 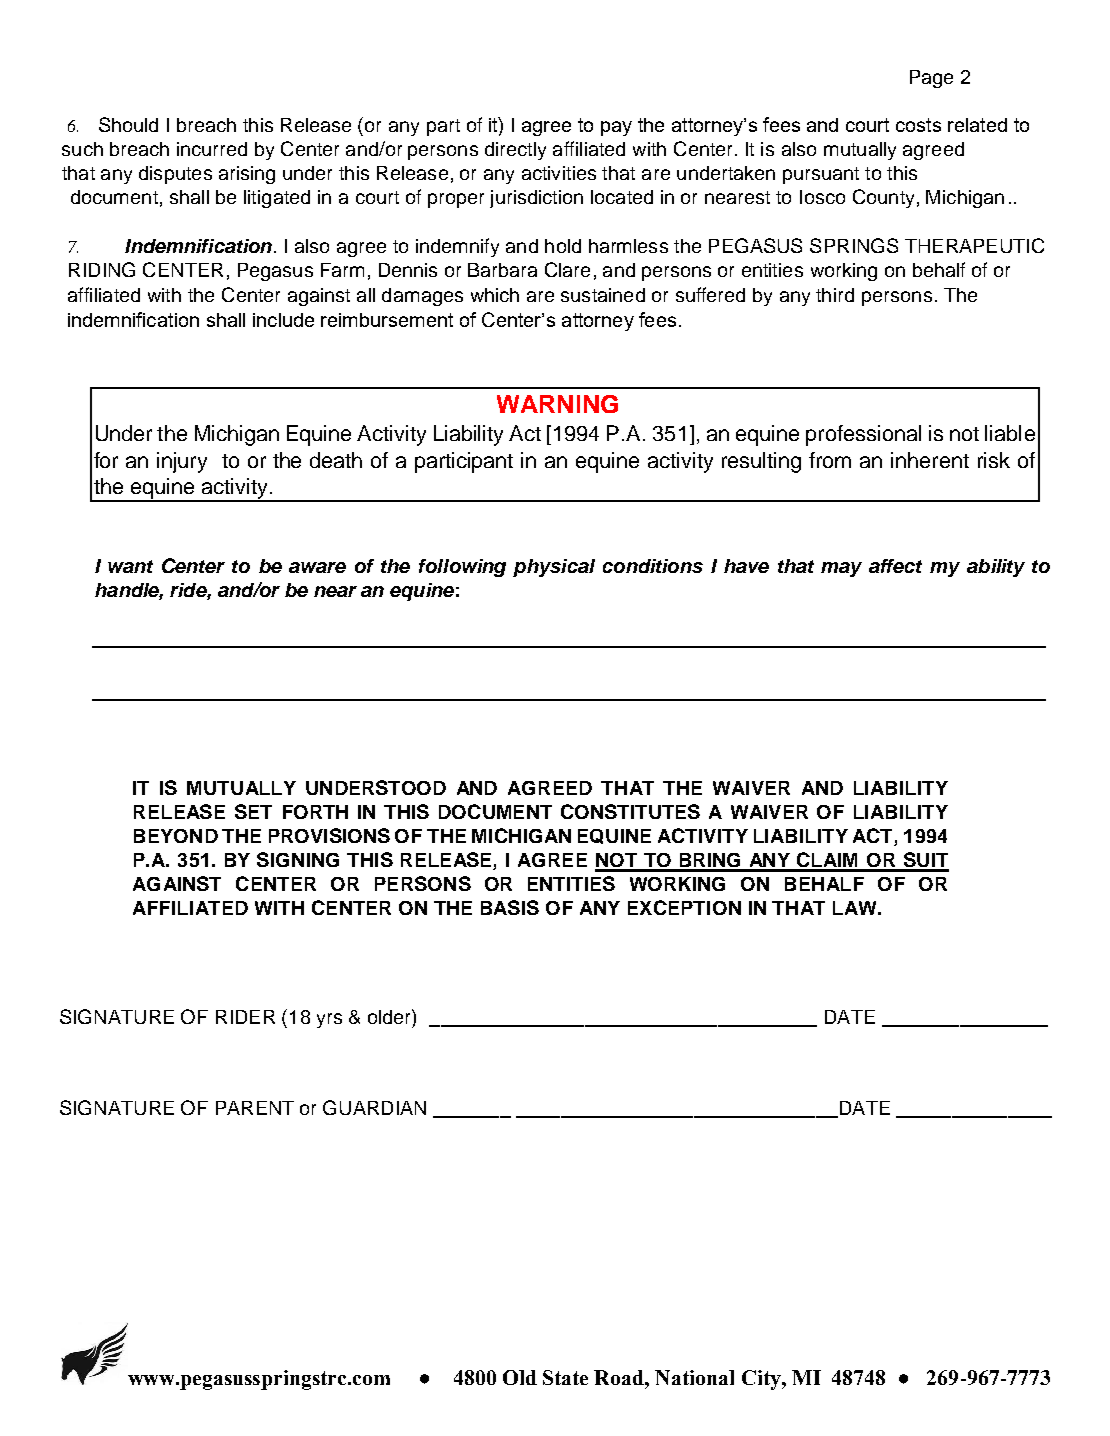 What do you see at coordinates (684, 907) in the screenshot?
I see `EXCEPTION` at bounding box center [684, 907].
